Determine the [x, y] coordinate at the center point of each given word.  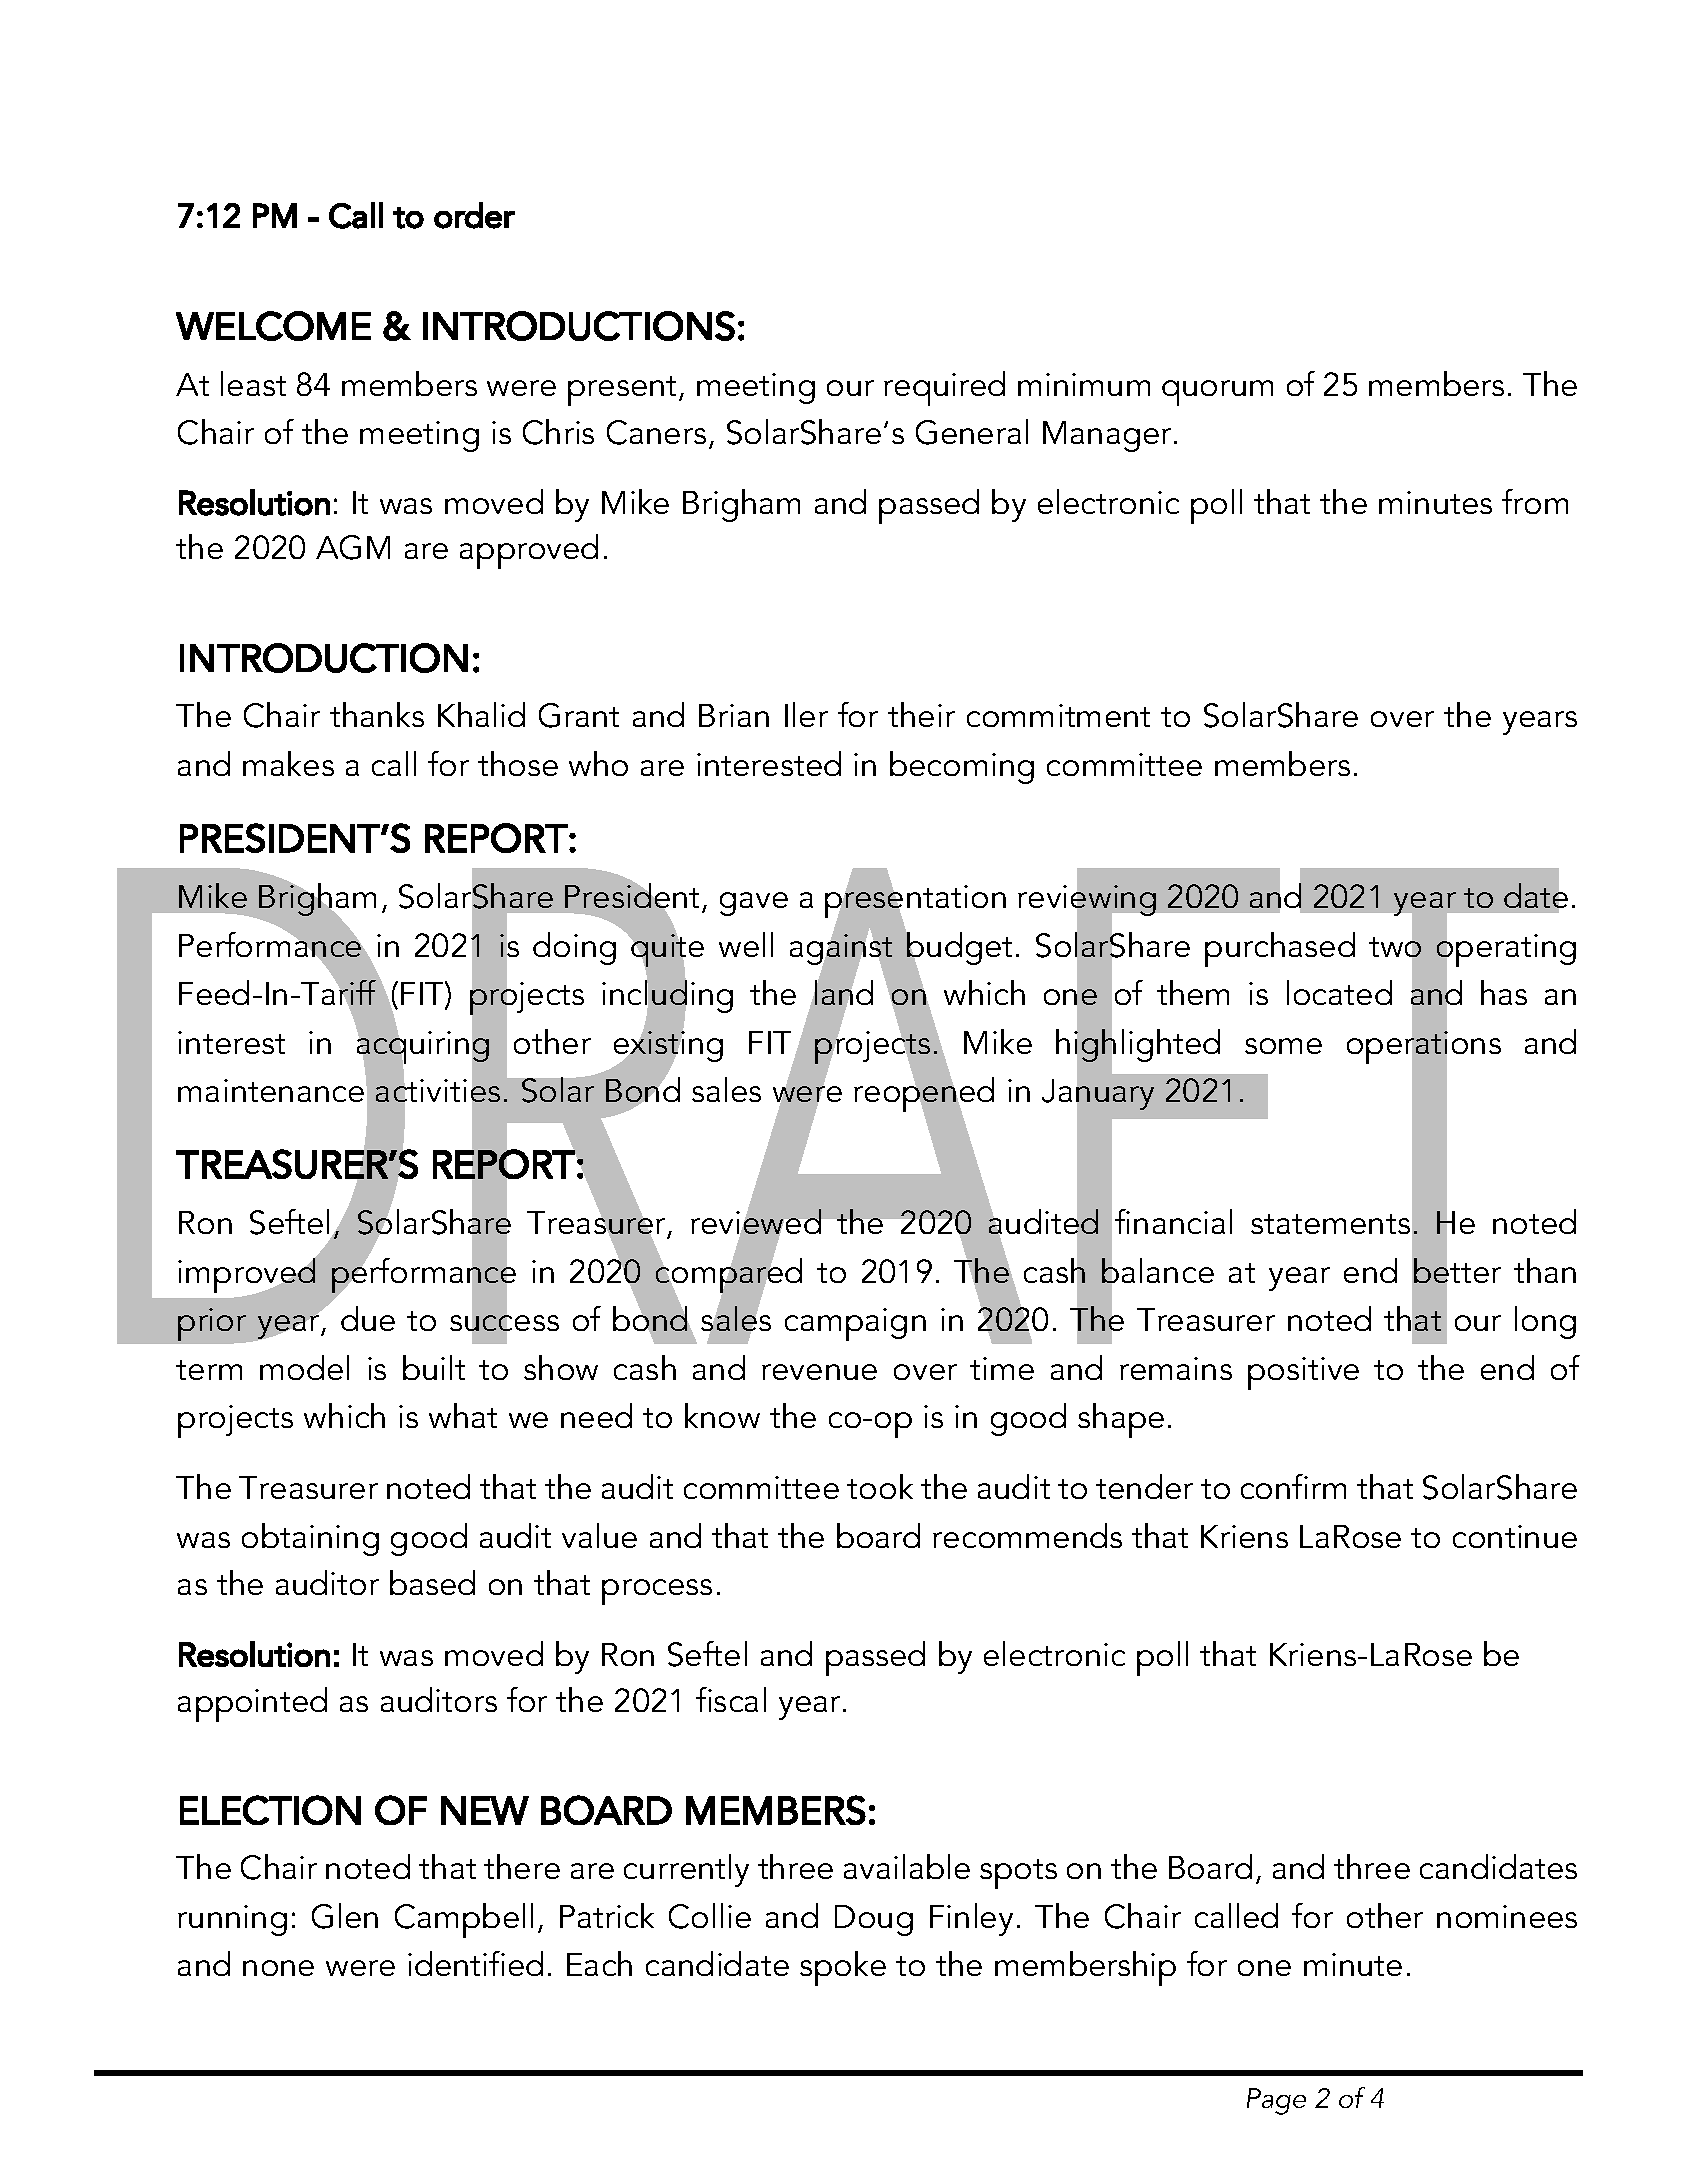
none [278, 1968]
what [463, 1415]
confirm [1293, 1486]
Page [1276, 2101]
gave [754, 904]
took [880, 1486]
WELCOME [273, 326]
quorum [1217, 393]
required [944, 388]
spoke [843, 1968]
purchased [1280, 949]
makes [288, 763]
